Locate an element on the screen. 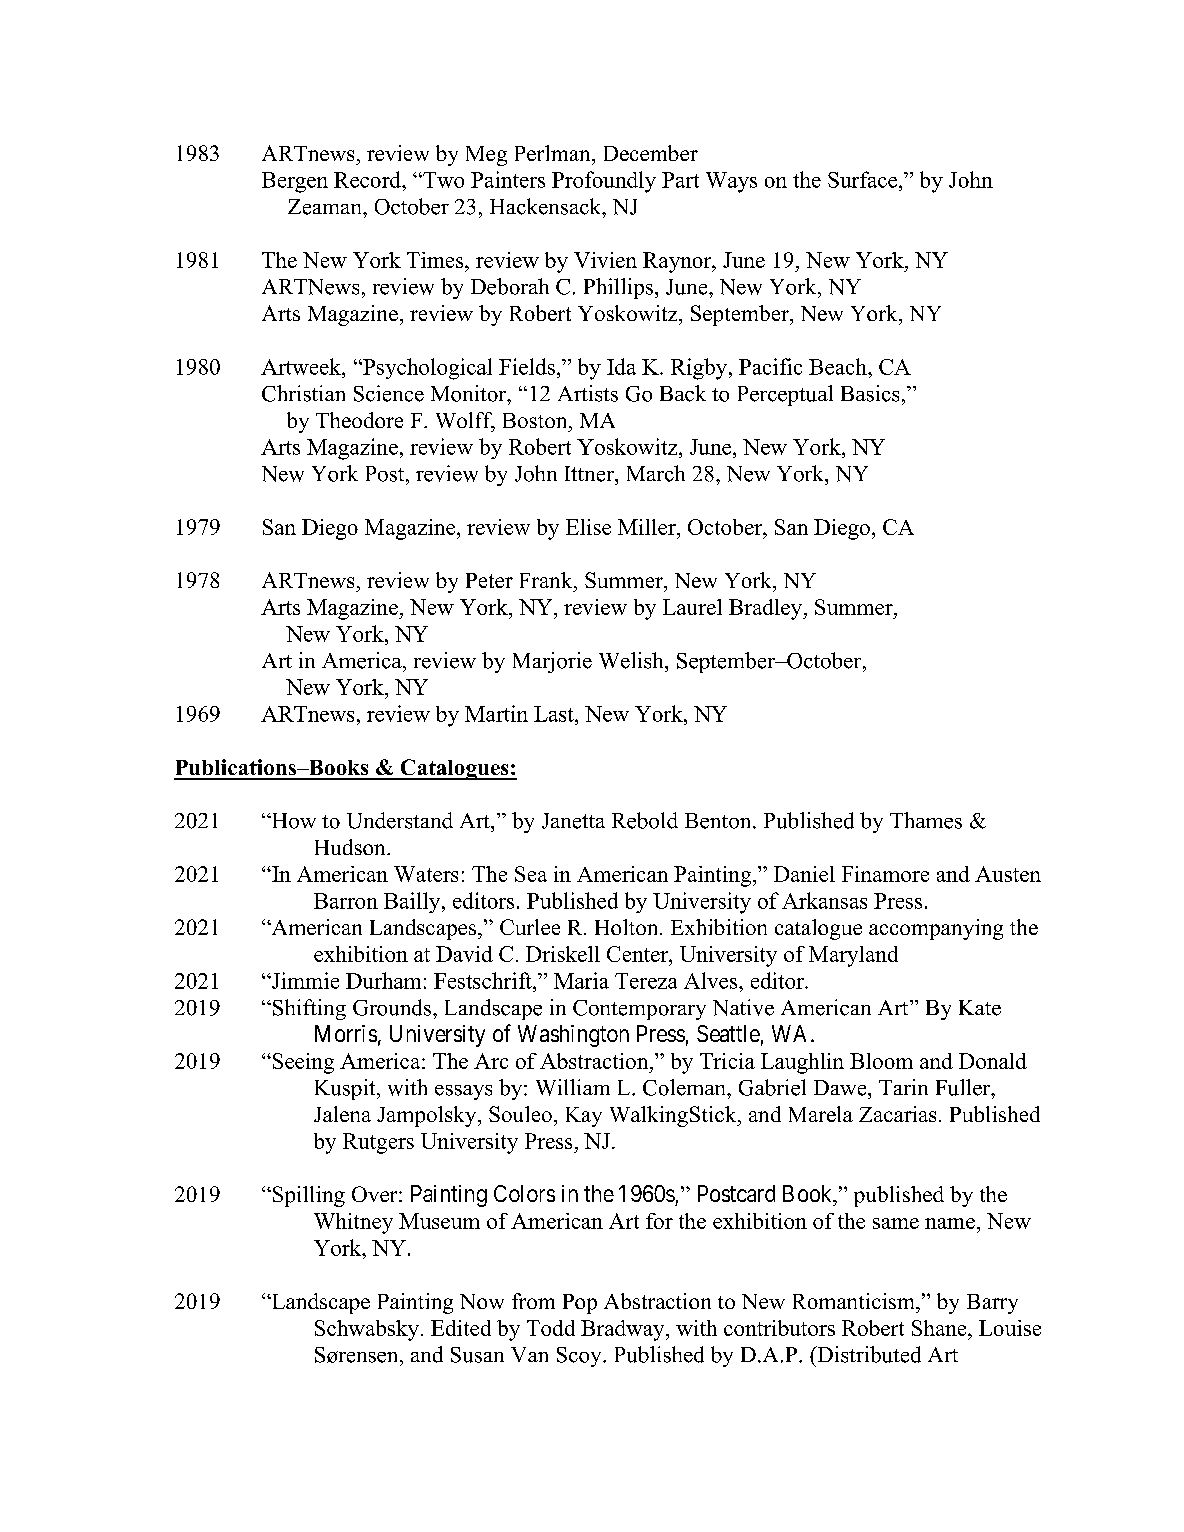 This screenshot has width=1184, height=1532. Pop is located at coordinates (580, 1304).
